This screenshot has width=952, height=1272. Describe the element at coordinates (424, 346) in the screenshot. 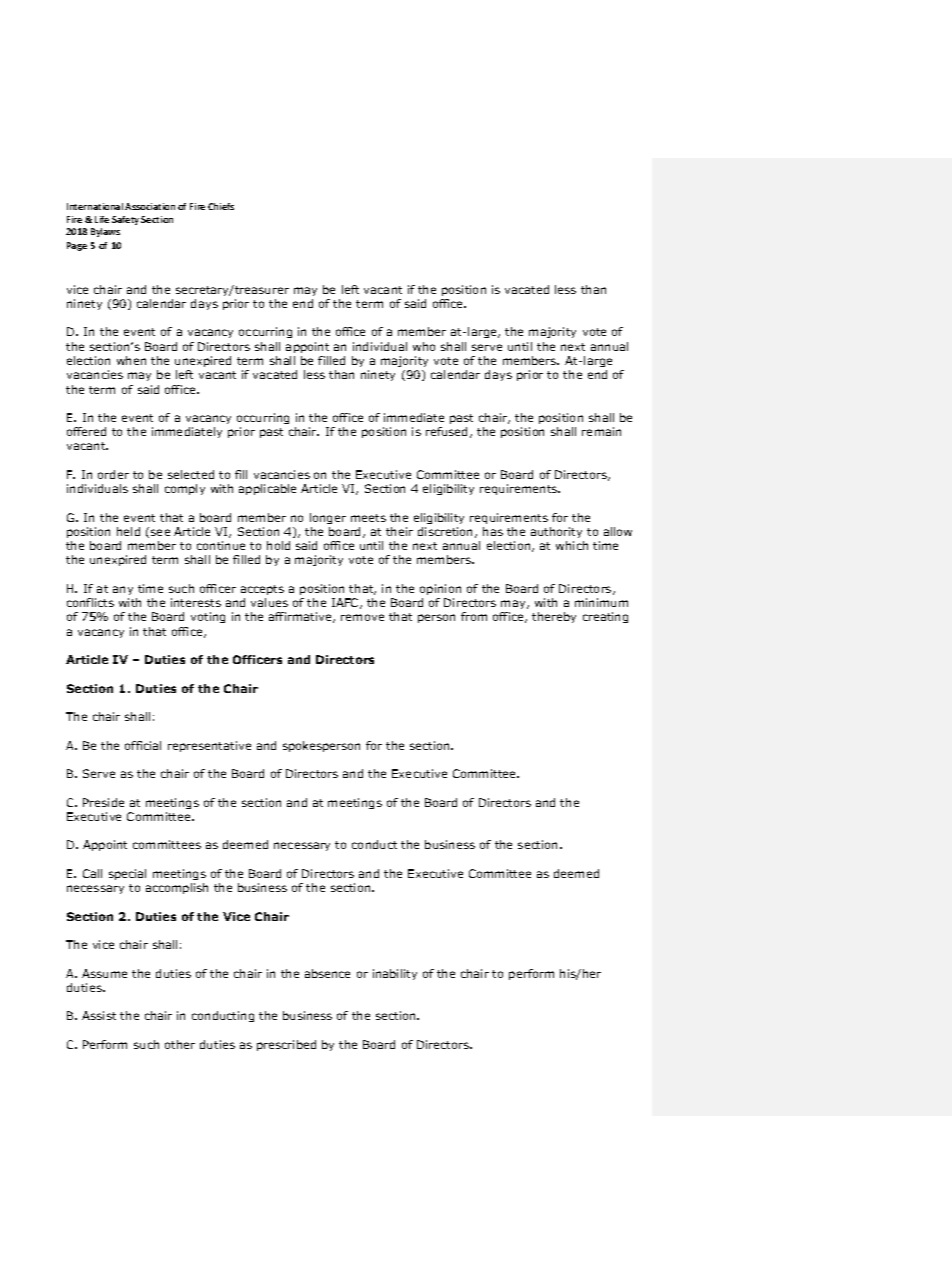

I see `who` at that location.
